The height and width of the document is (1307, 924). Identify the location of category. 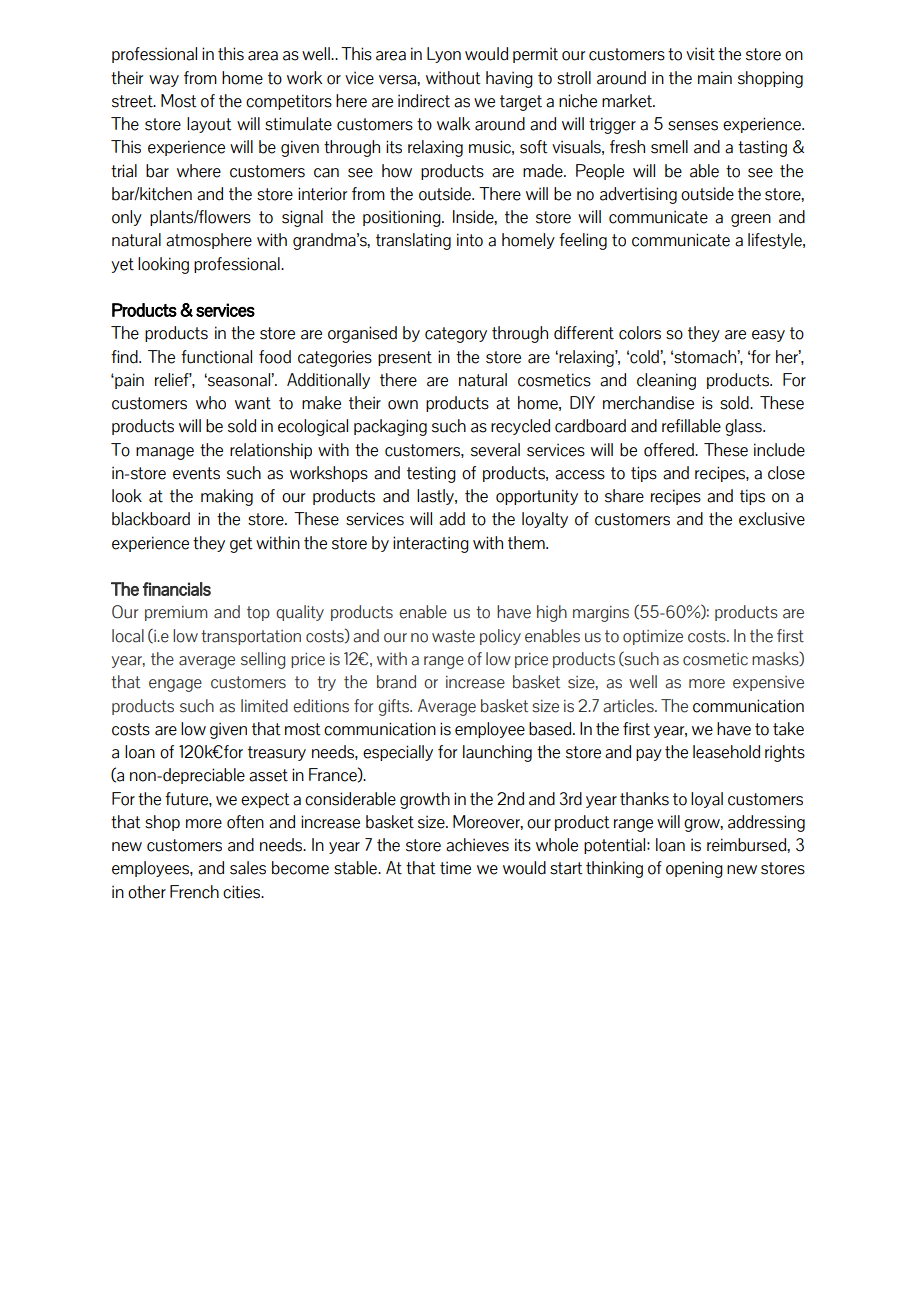
(456, 335).
